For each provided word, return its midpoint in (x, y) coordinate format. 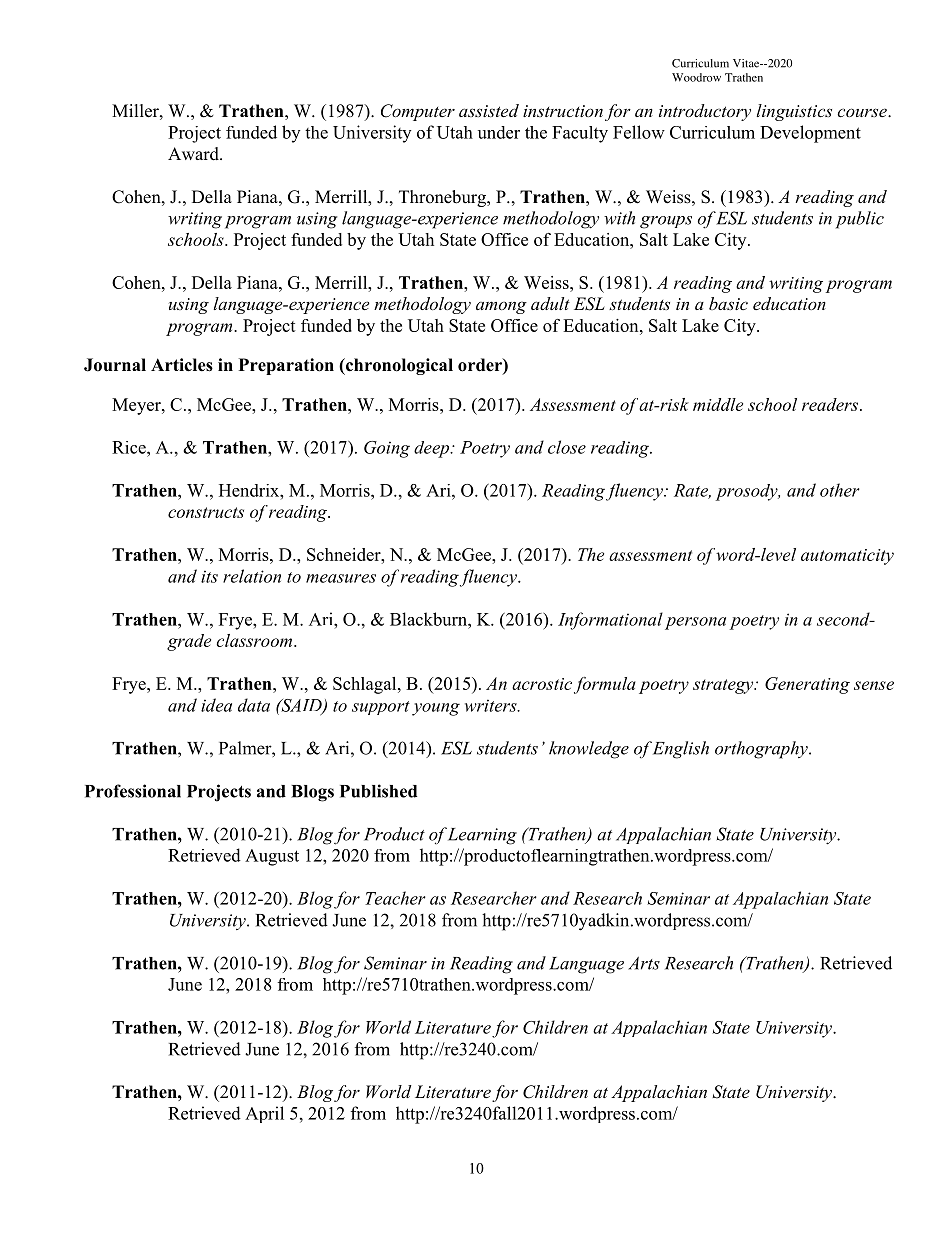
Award (194, 154)
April (264, 1114)
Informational (610, 621)
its (209, 576)
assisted (489, 110)
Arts (644, 963)
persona (695, 623)
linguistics (794, 112)
